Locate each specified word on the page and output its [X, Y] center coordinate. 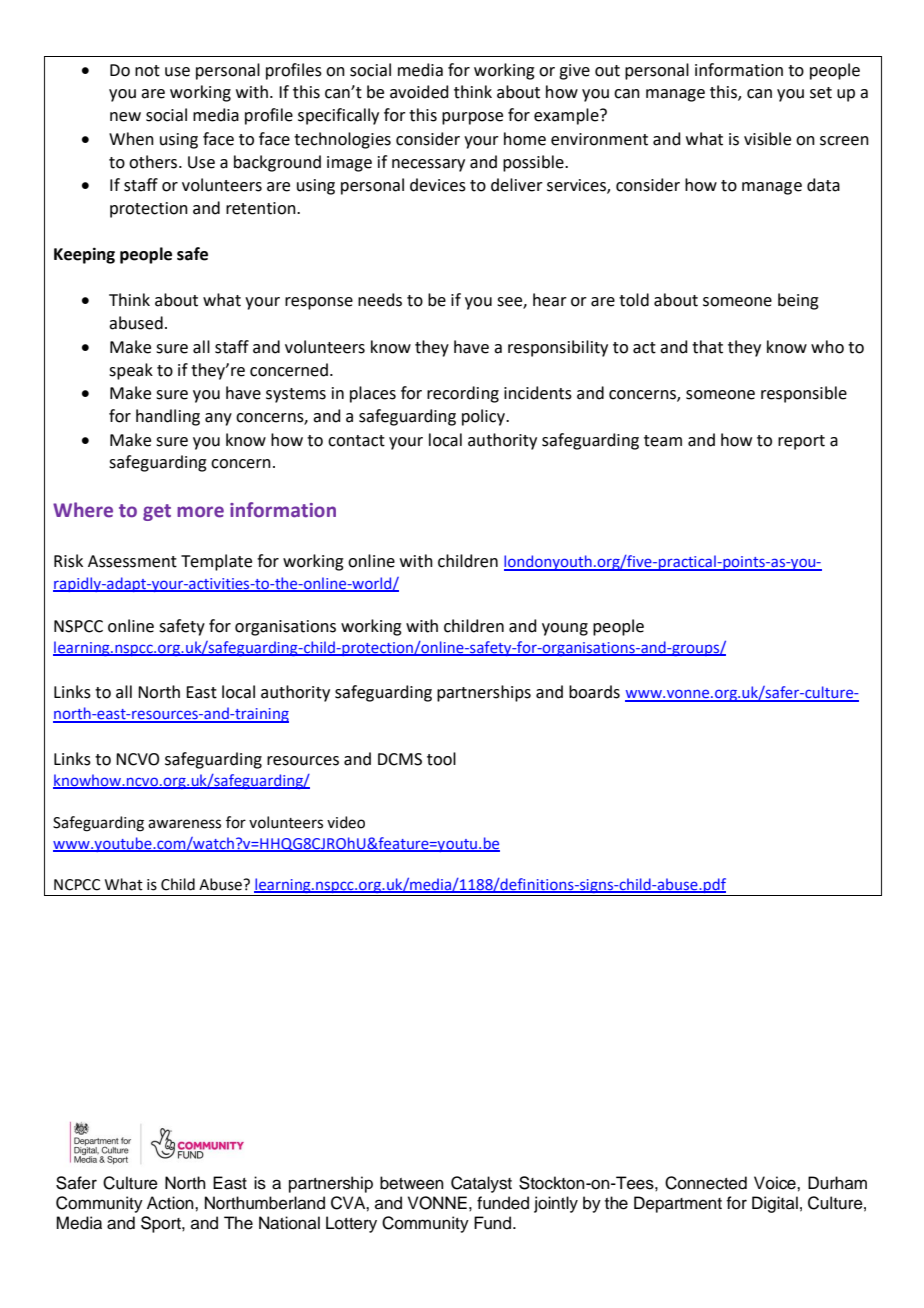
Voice [776, 1183]
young [565, 629]
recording [463, 394]
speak [131, 371]
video [346, 822]
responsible [804, 394]
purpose [472, 118]
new [125, 117]
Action [171, 1203]
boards [594, 692]
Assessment [132, 561]
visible [767, 139]
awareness [184, 824]
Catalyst [481, 1184]
